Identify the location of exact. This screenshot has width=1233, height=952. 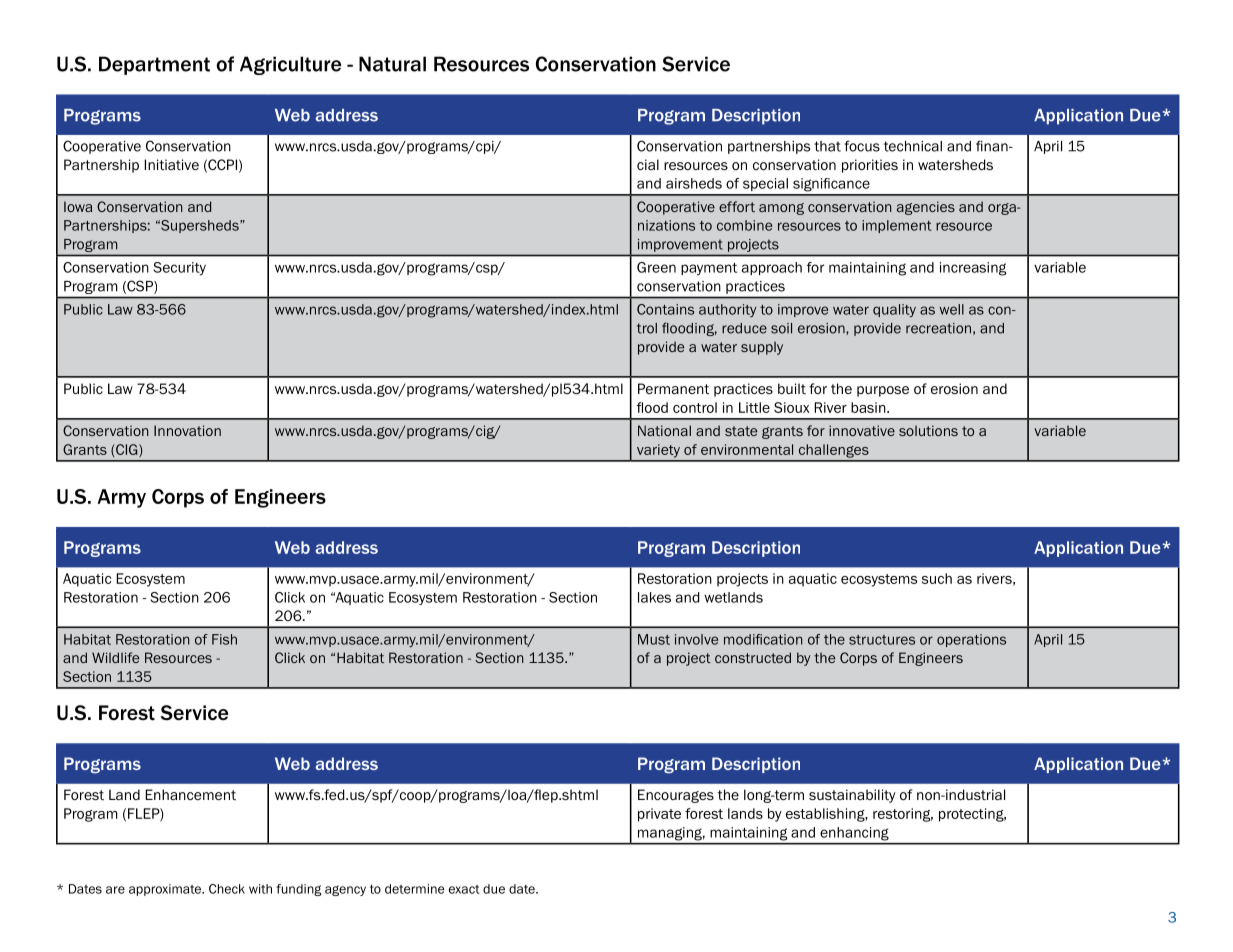
(464, 889).
